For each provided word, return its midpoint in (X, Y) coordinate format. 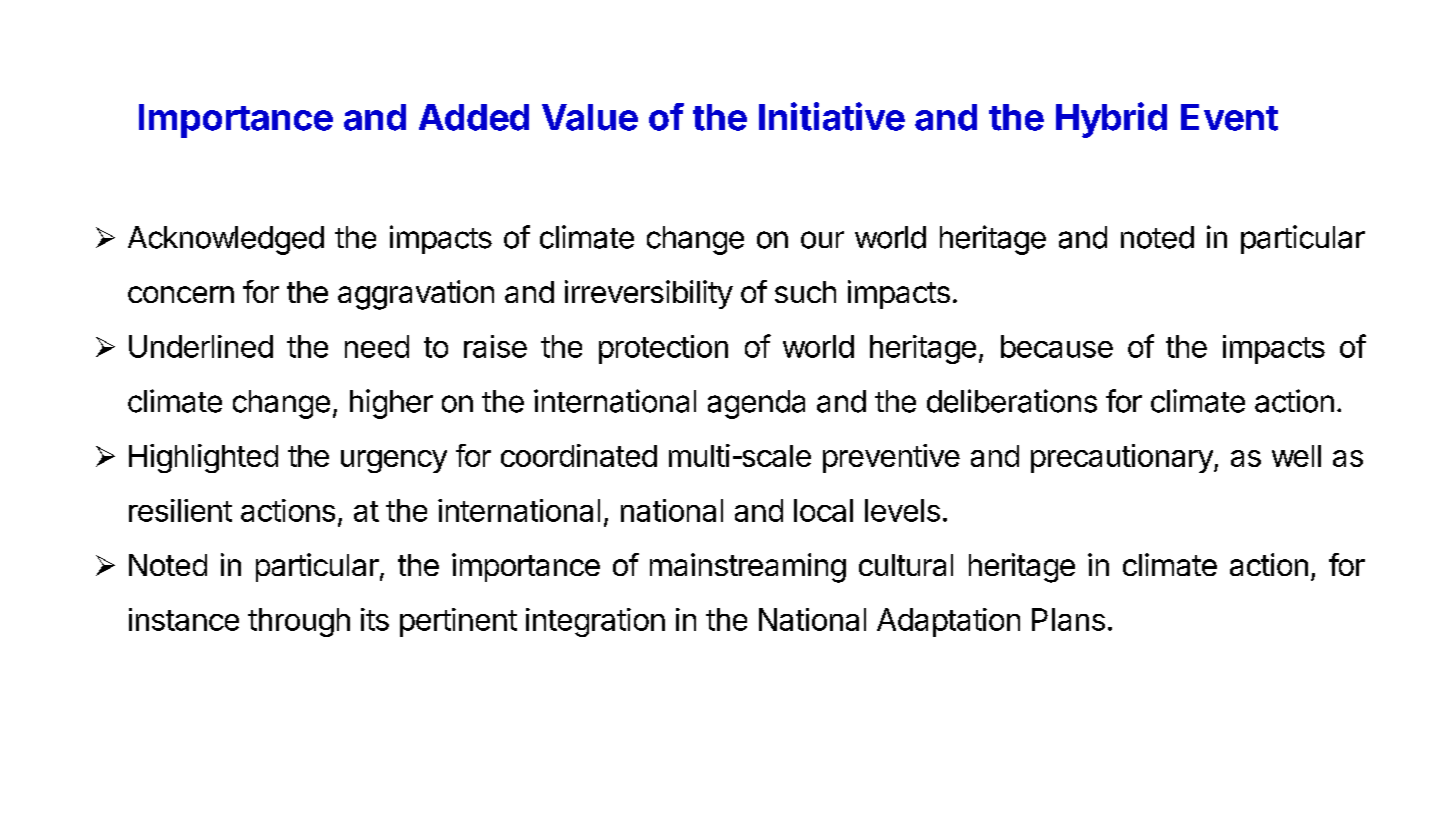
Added (474, 117)
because (1057, 346)
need (377, 346)
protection (663, 349)
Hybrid (1111, 120)
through (299, 622)
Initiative (832, 116)
